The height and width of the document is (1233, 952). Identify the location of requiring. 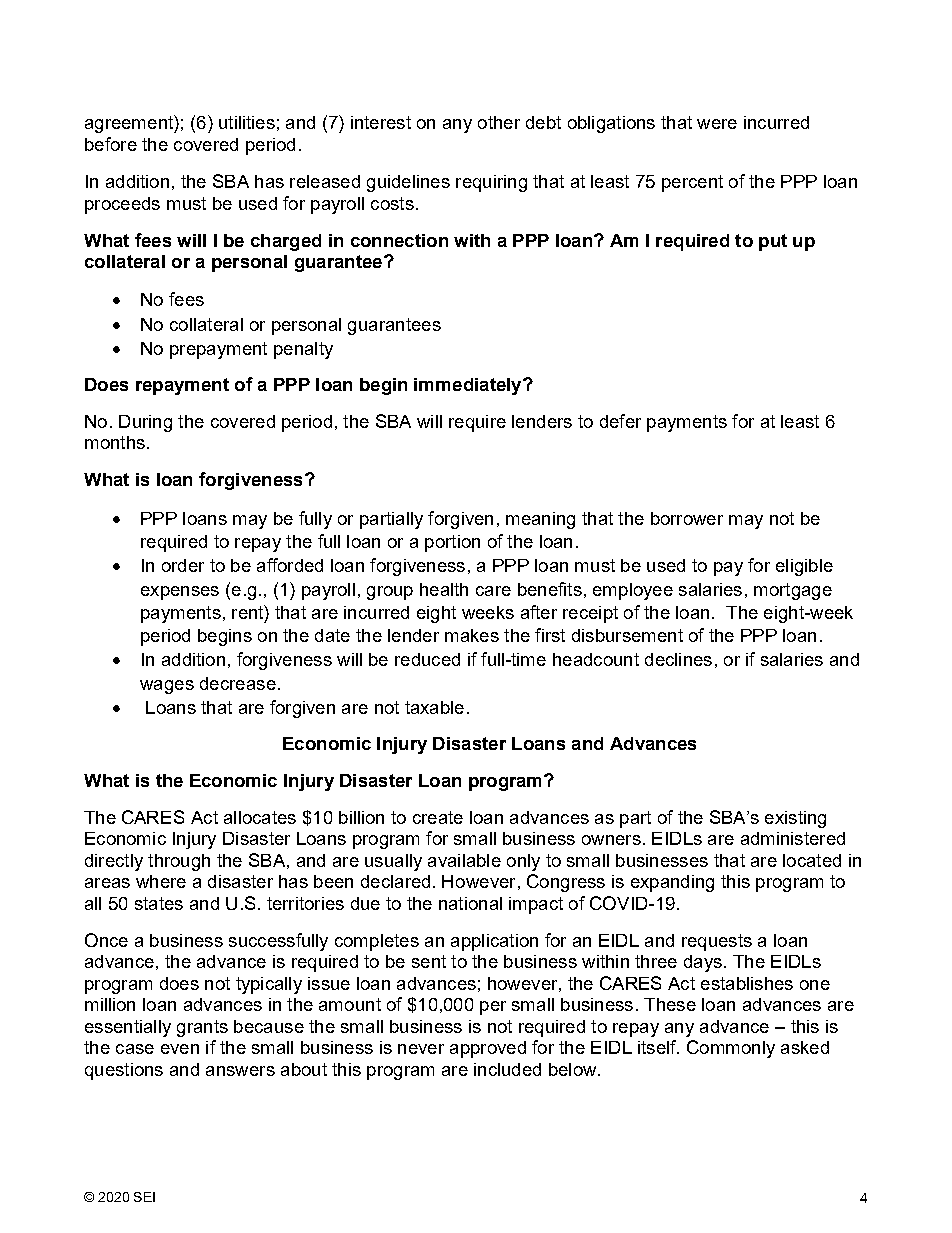
(491, 183).
